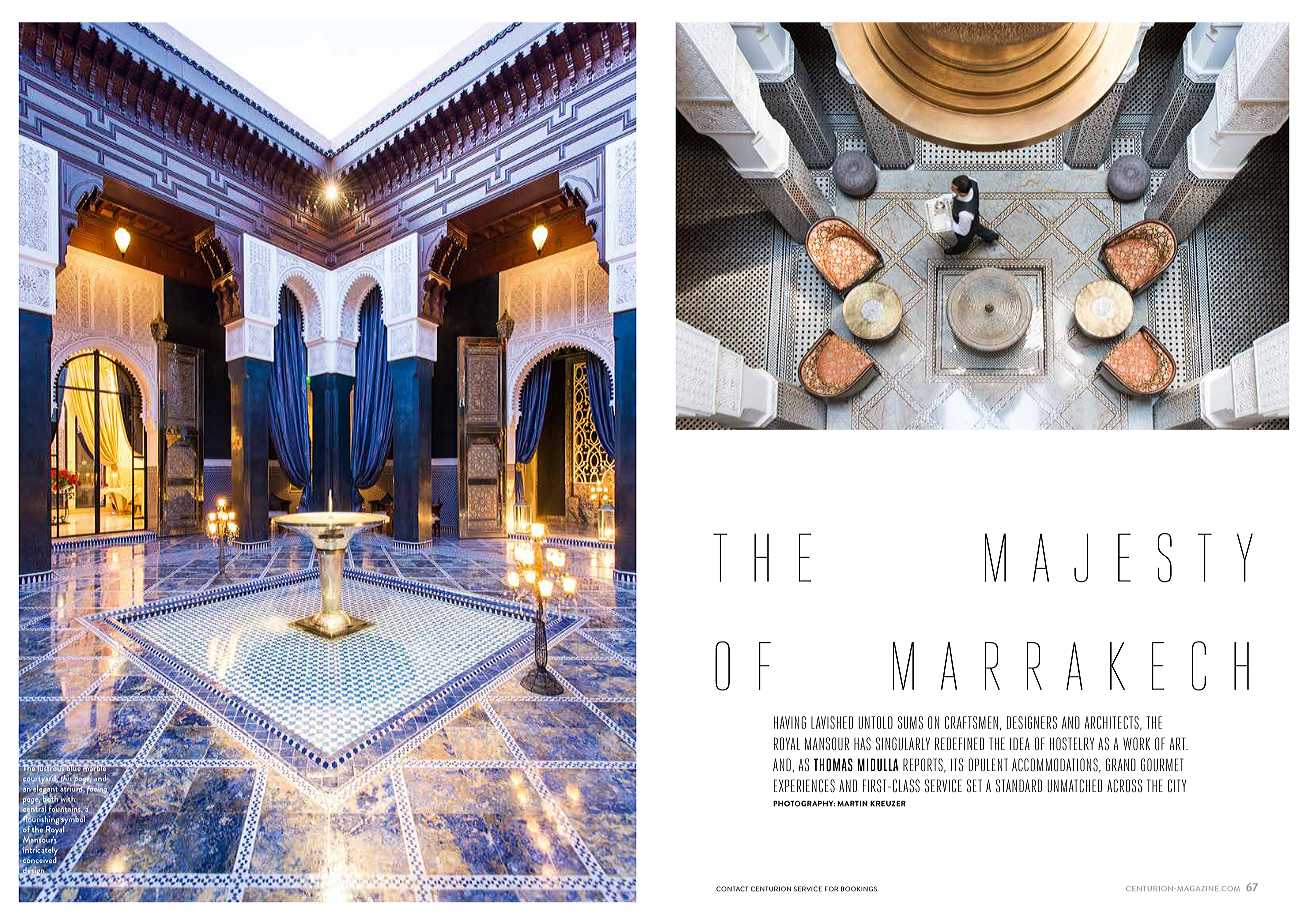 This screenshot has height=924, width=1308. What do you see at coordinates (41, 851) in the screenshot?
I see `intricately` at bounding box center [41, 851].
